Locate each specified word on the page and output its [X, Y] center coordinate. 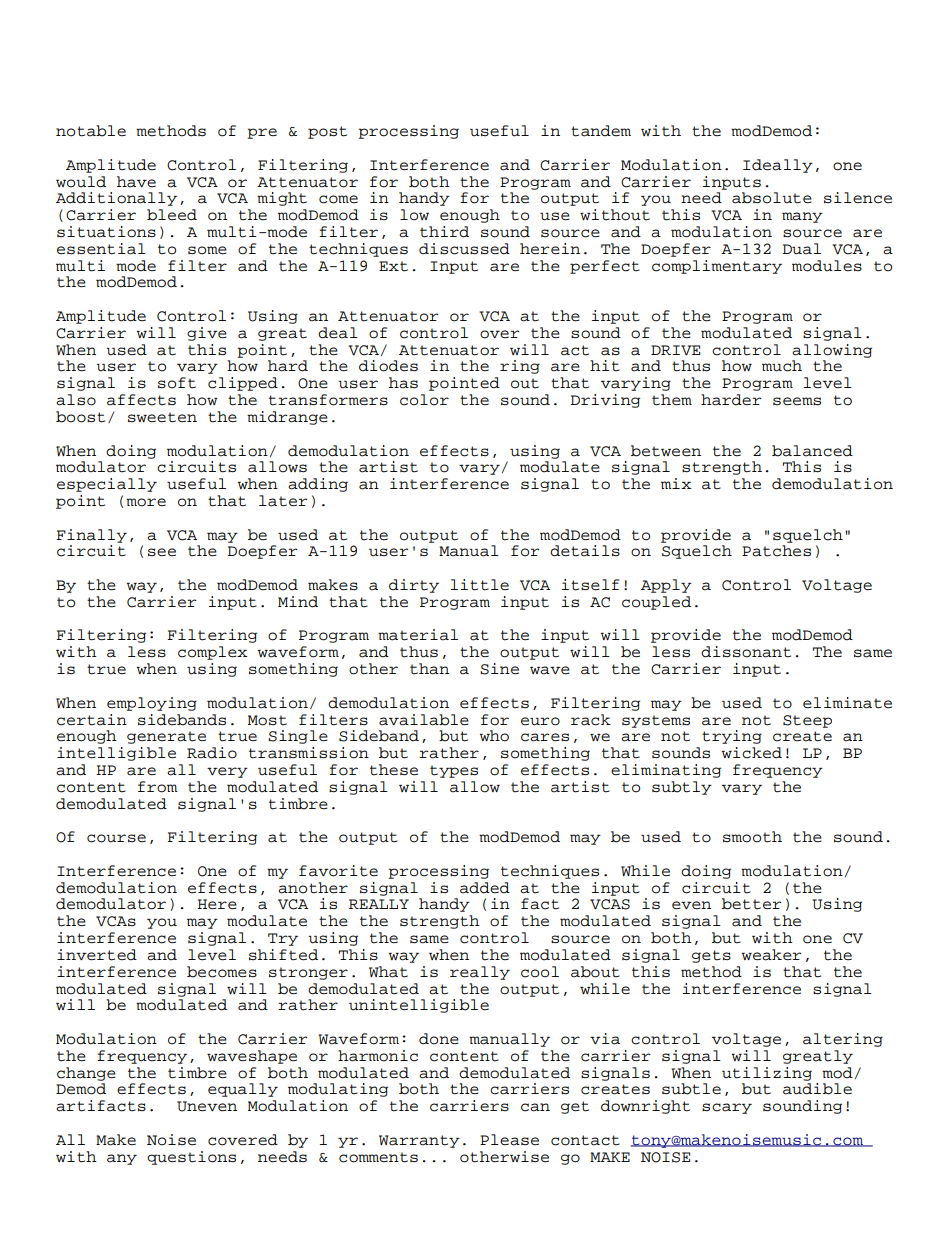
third [444, 232]
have [136, 182]
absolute [772, 198]
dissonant [746, 652]
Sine [499, 669]
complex [212, 653]
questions [191, 1158]
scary [727, 1108]
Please [509, 1140]
